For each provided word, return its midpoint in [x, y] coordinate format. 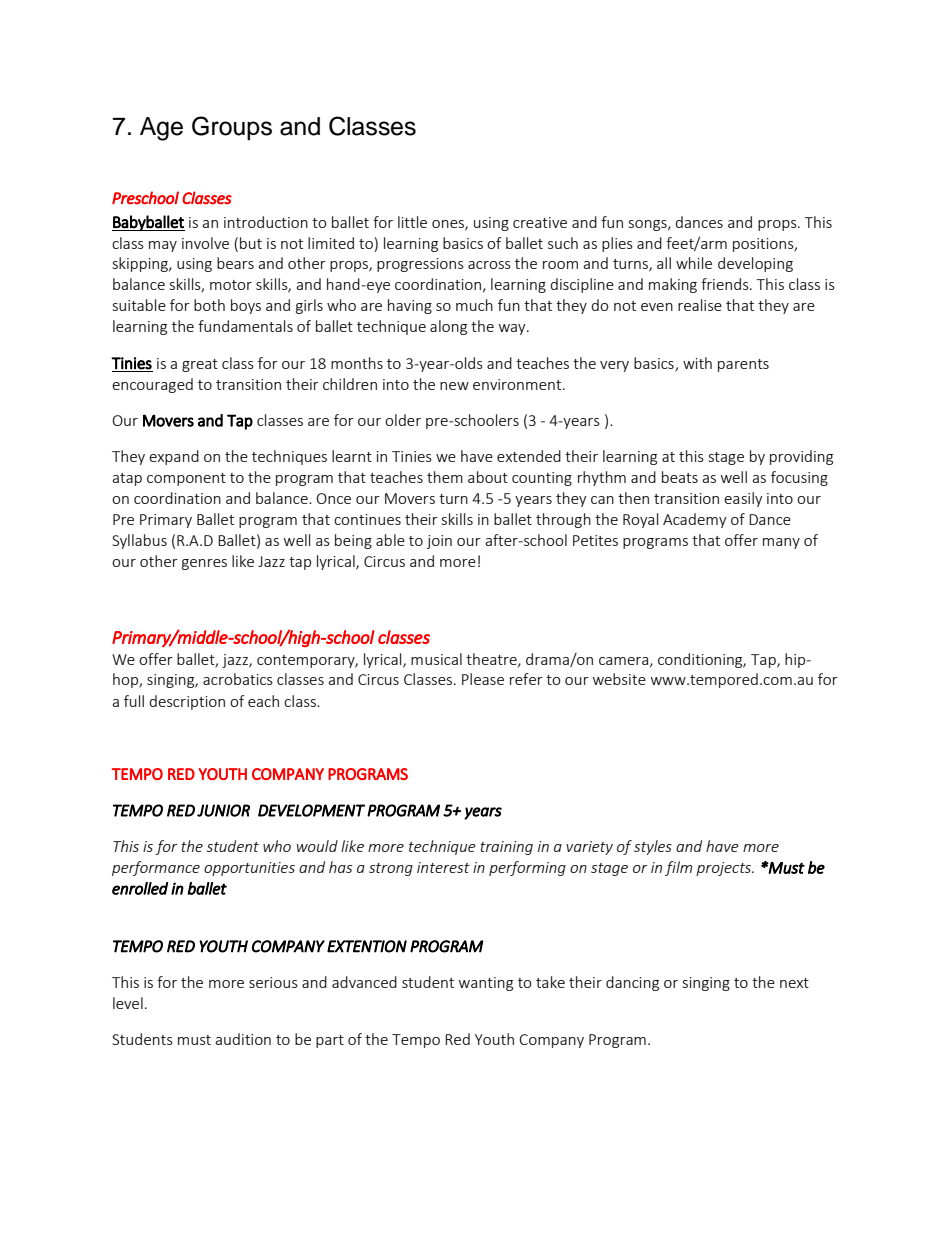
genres [204, 564]
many [781, 543]
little [412, 222]
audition [243, 1039]
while [694, 263]
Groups [232, 128]
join [439, 542]
